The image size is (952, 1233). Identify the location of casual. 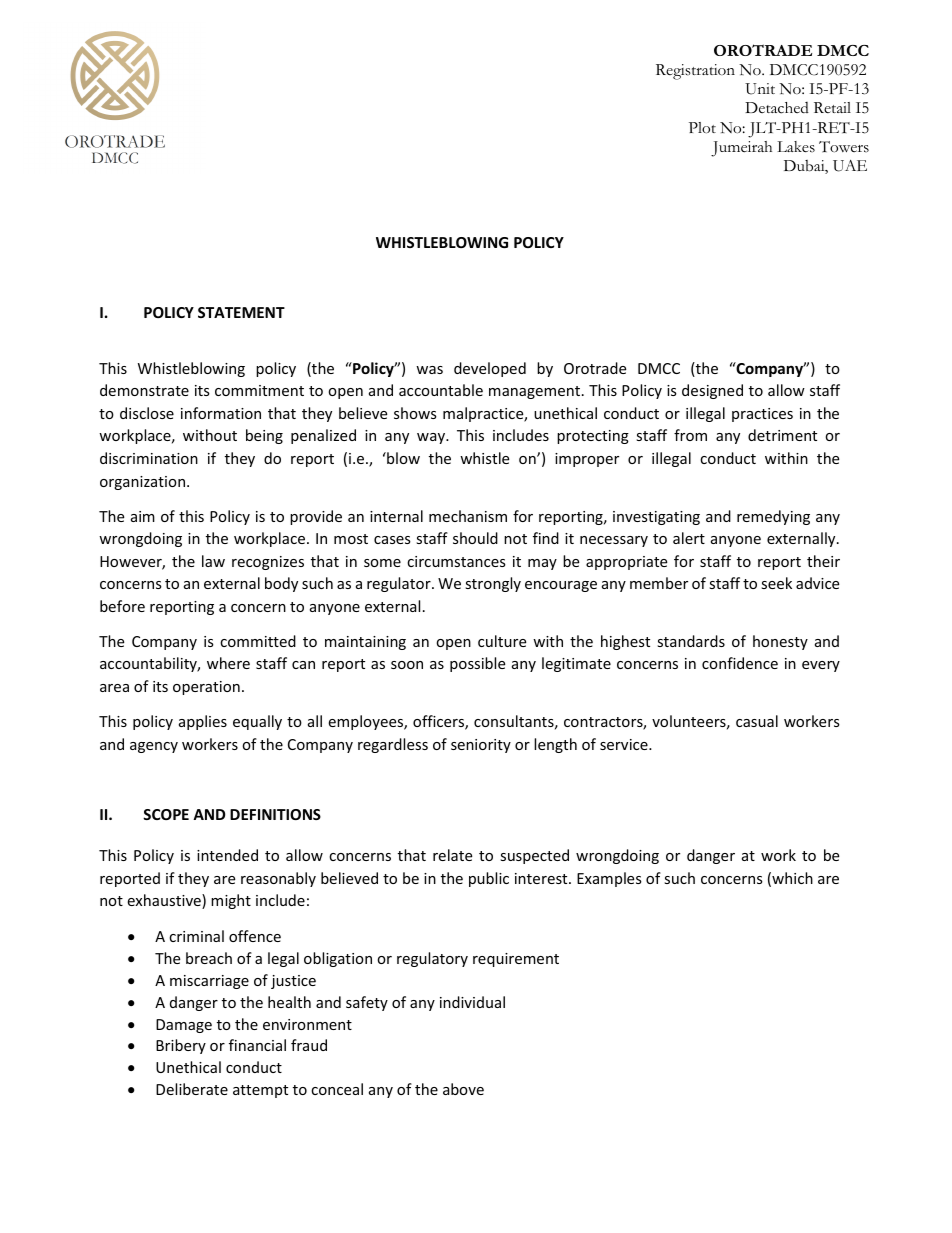
(757, 721).
